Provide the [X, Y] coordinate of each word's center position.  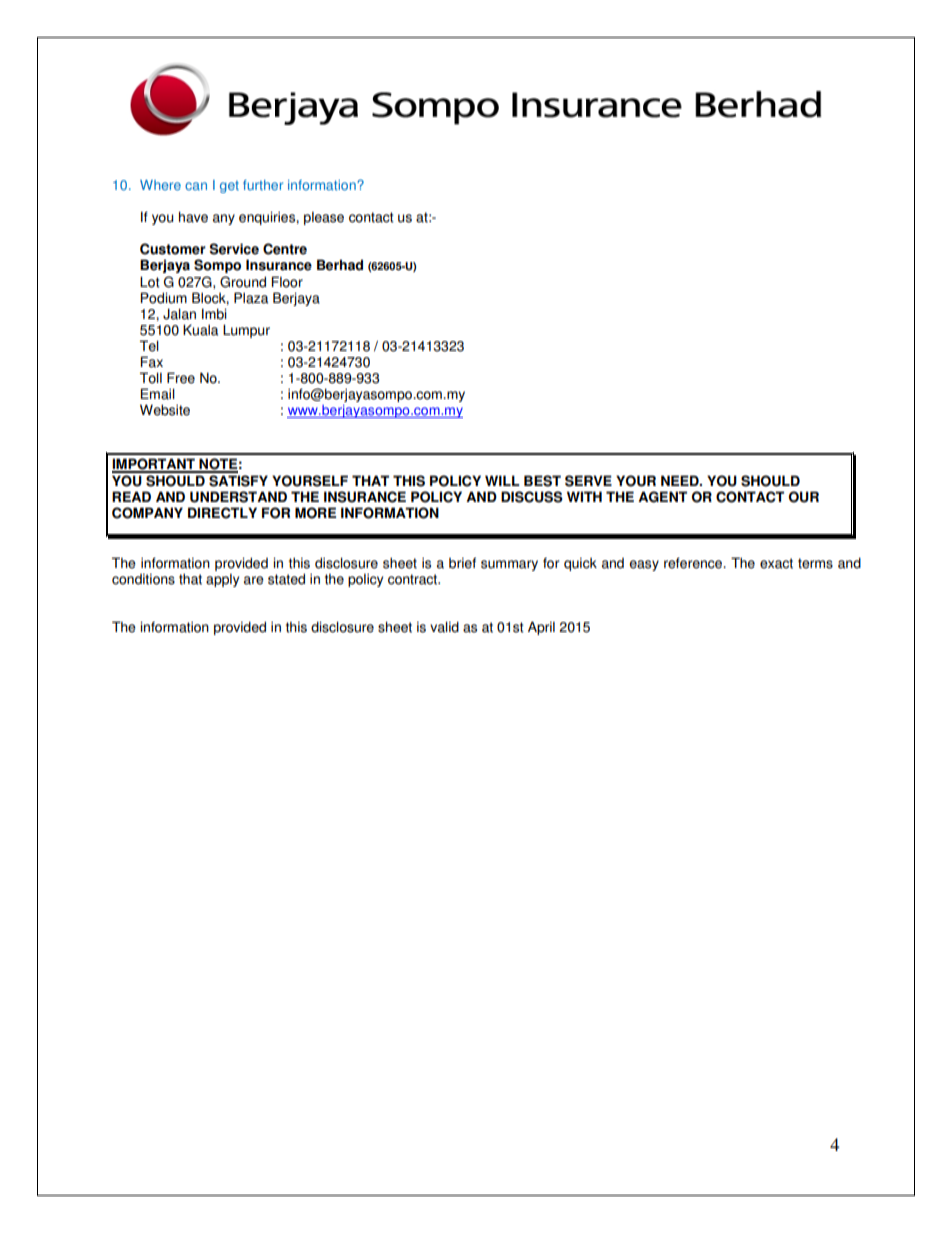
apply [222, 580]
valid [444, 627]
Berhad [340, 265]
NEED [681, 480]
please [324, 218]
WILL [502, 480]
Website [165, 410]
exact [776, 563]
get [229, 187]
